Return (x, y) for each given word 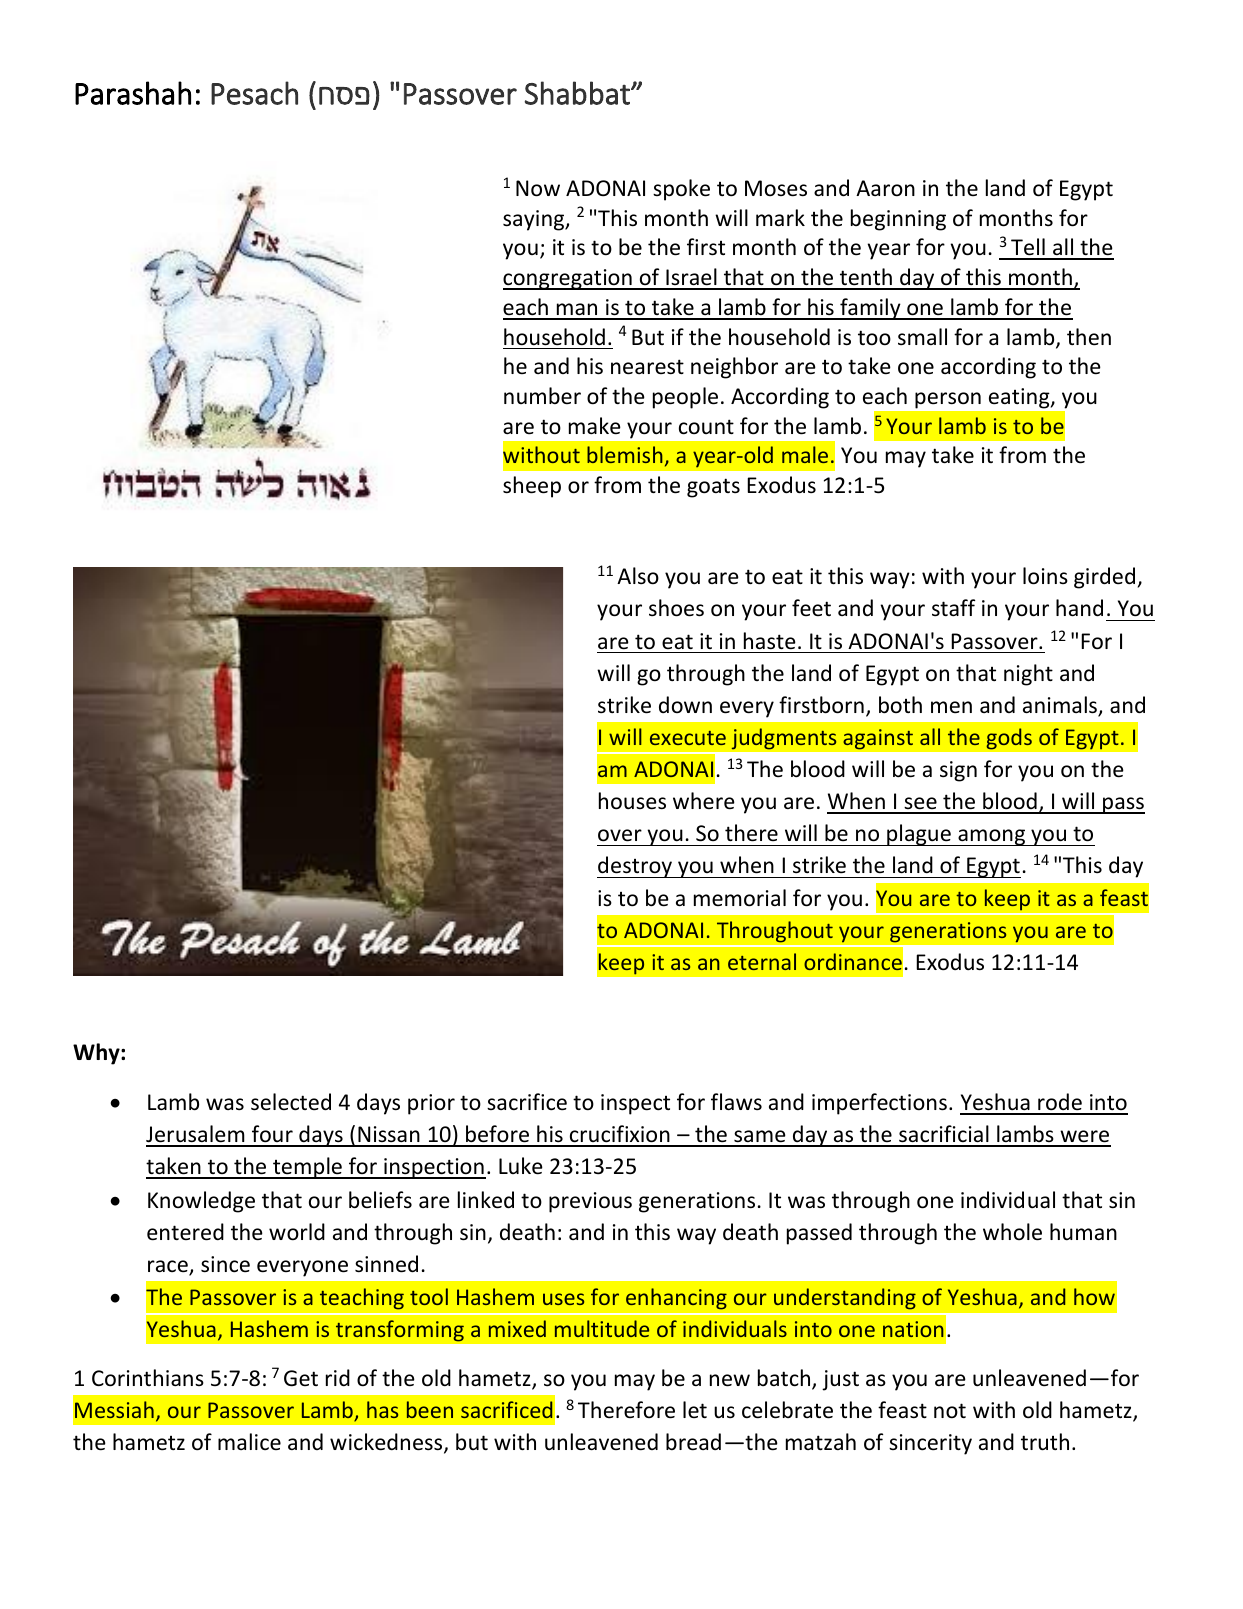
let (695, 1409)
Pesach (254, 93)
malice (249, 1441)
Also (638, 576)
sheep (532, 487)
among (992, 837)
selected (291, 1102)
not (950, 1411)
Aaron (885, 188)
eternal (762, 961)
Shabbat (578, 93)
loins (1045, 576)
